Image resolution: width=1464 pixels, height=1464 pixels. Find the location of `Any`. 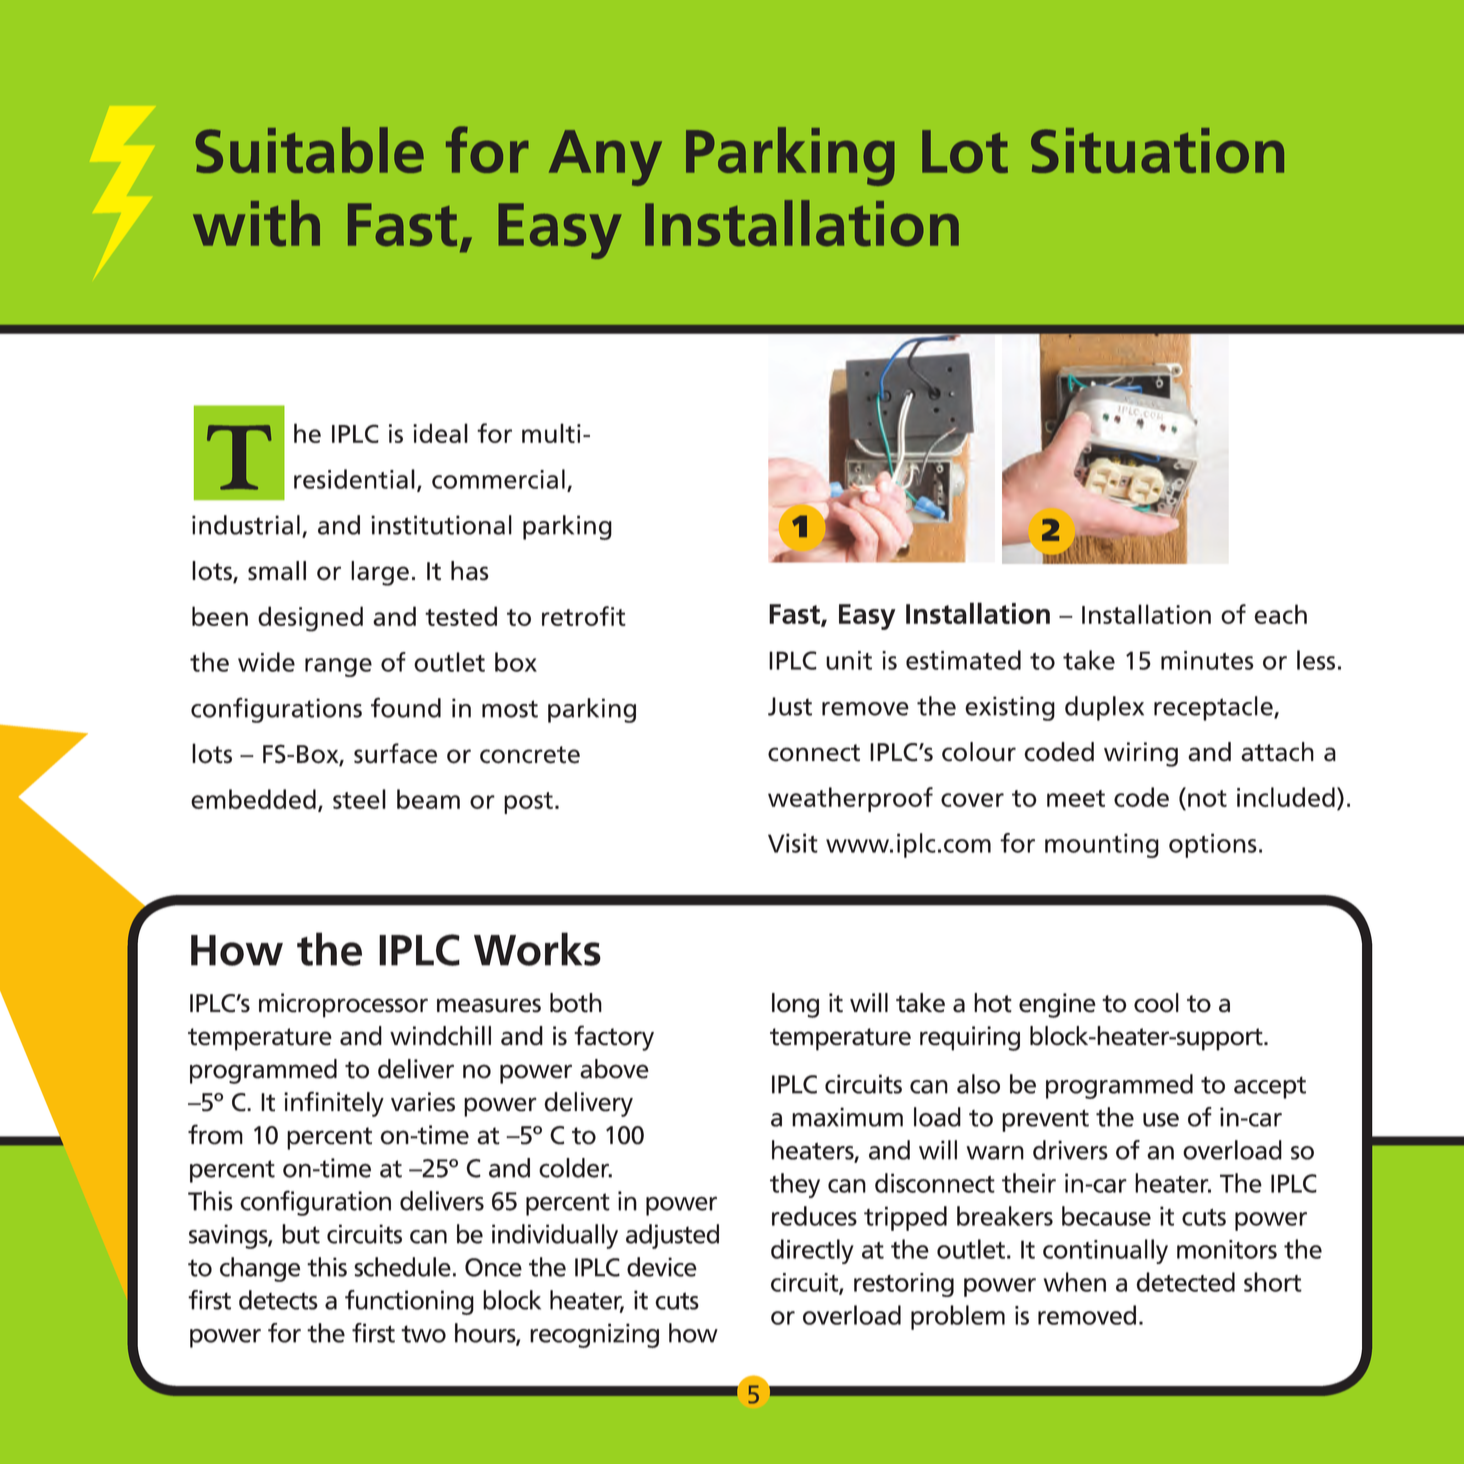

Any is located at coordinates (605, 158).
